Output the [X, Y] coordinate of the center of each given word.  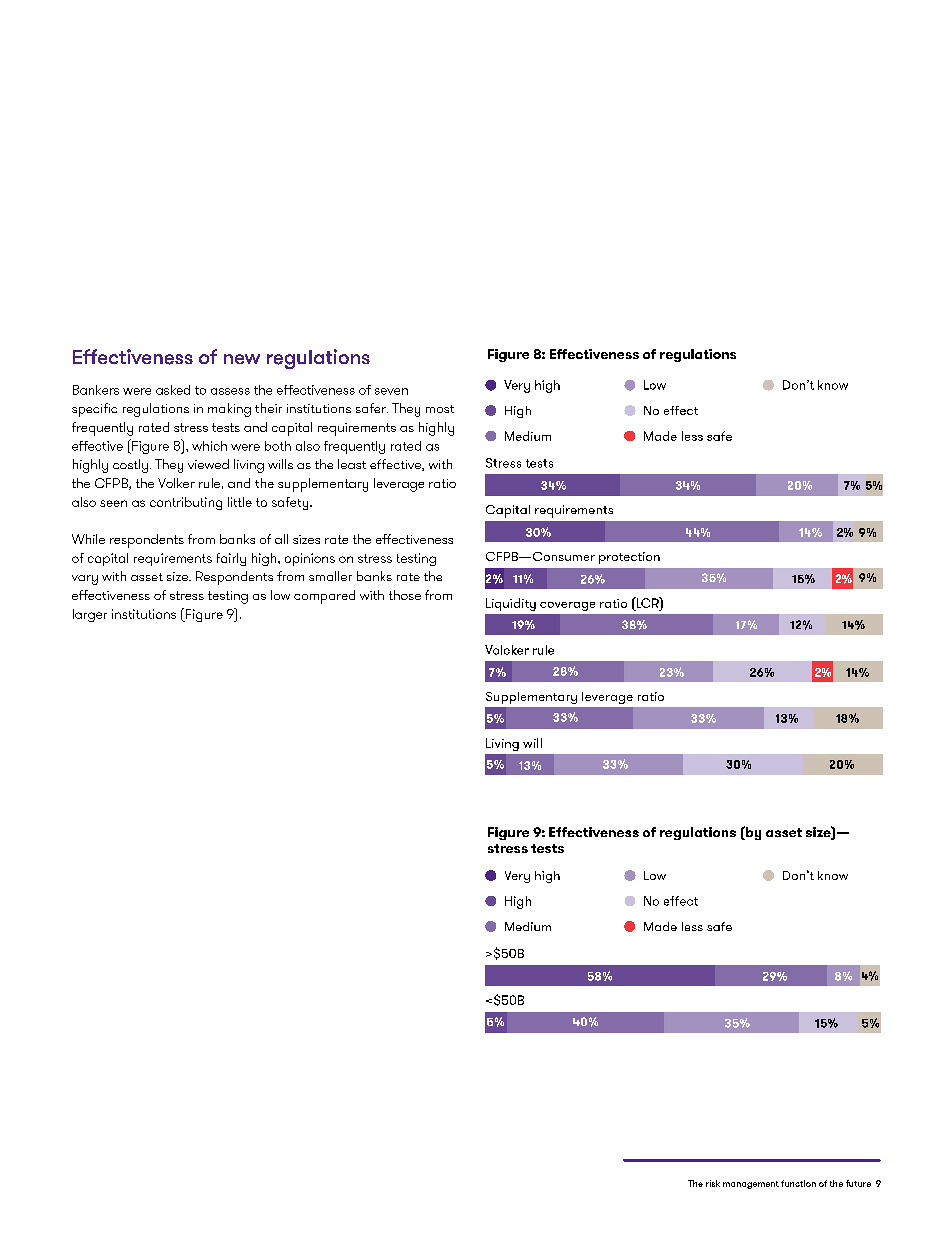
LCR [647, 602]
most [440, 409]
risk [713, 1183]
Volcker [507, 650]
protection [629, 558]
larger [90, 615]
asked [173, 390]
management [751, 1185]
